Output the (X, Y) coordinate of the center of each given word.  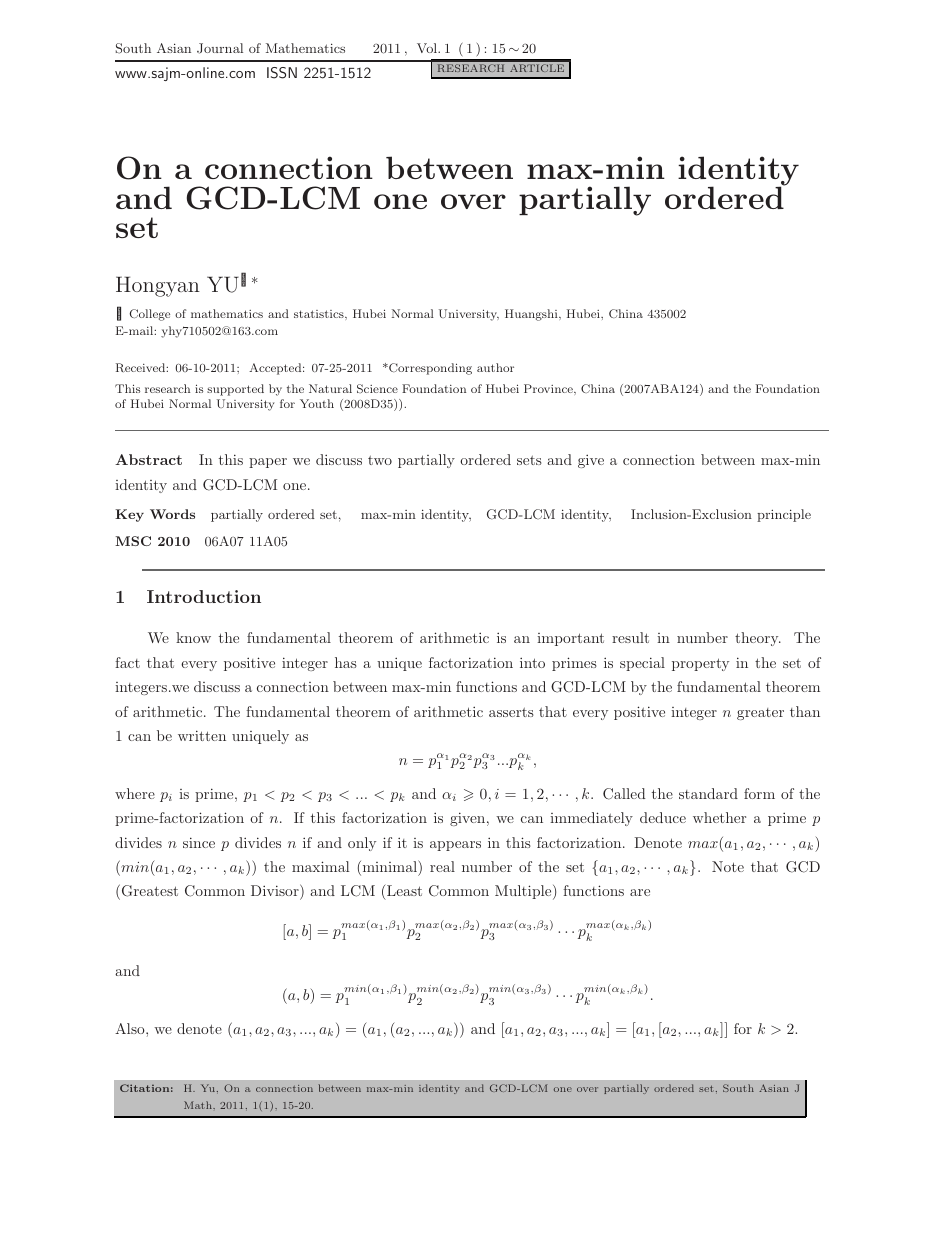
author (495, 367)
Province (549, 388)
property (700, 664)
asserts (511, 712)
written (202, 735)
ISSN (282, 73)
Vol (428, 48)
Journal (220, 48)
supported (235, 390)
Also (131, 1028)
